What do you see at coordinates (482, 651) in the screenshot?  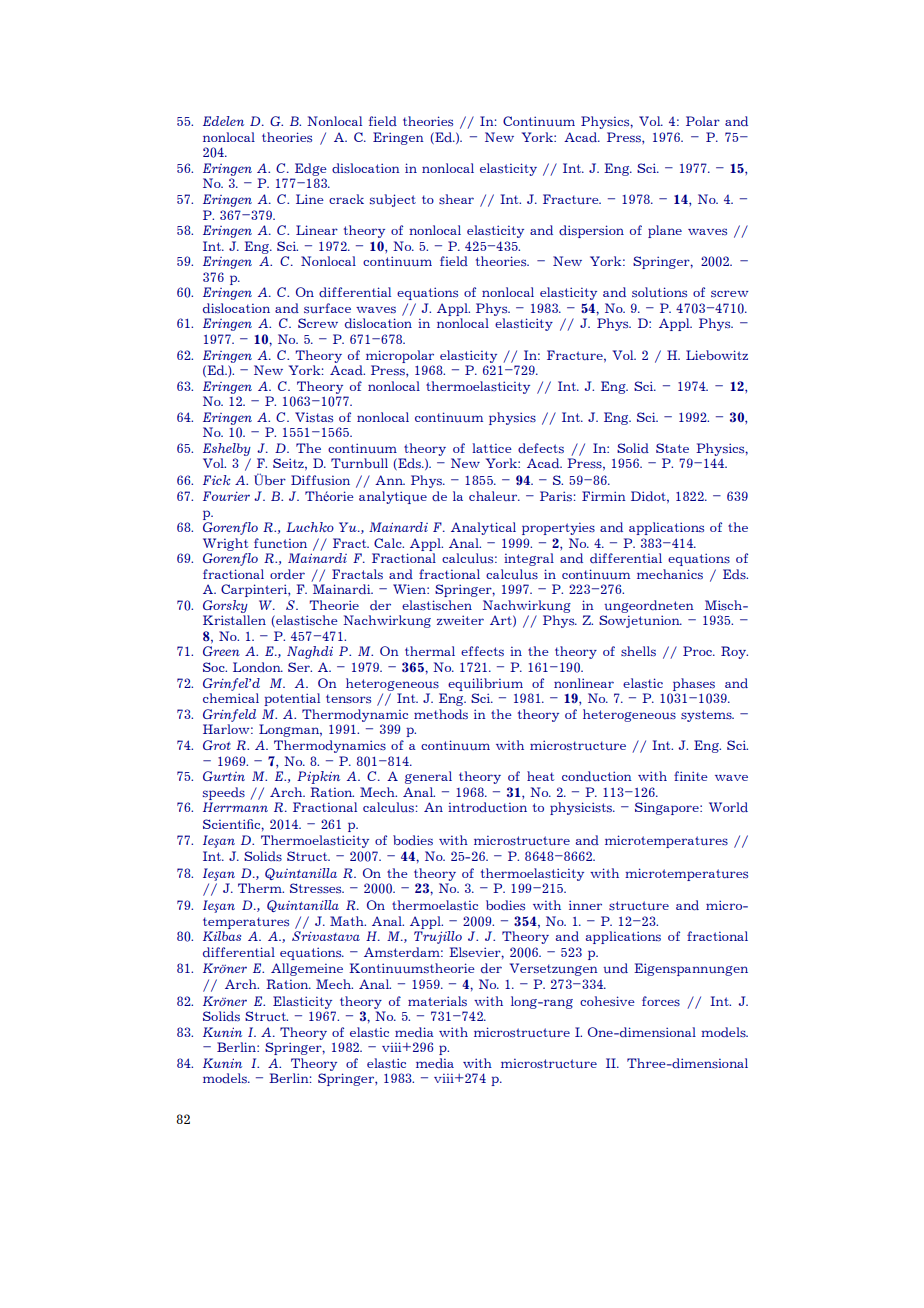 I see `effects` at bounding box center [482, 651].
